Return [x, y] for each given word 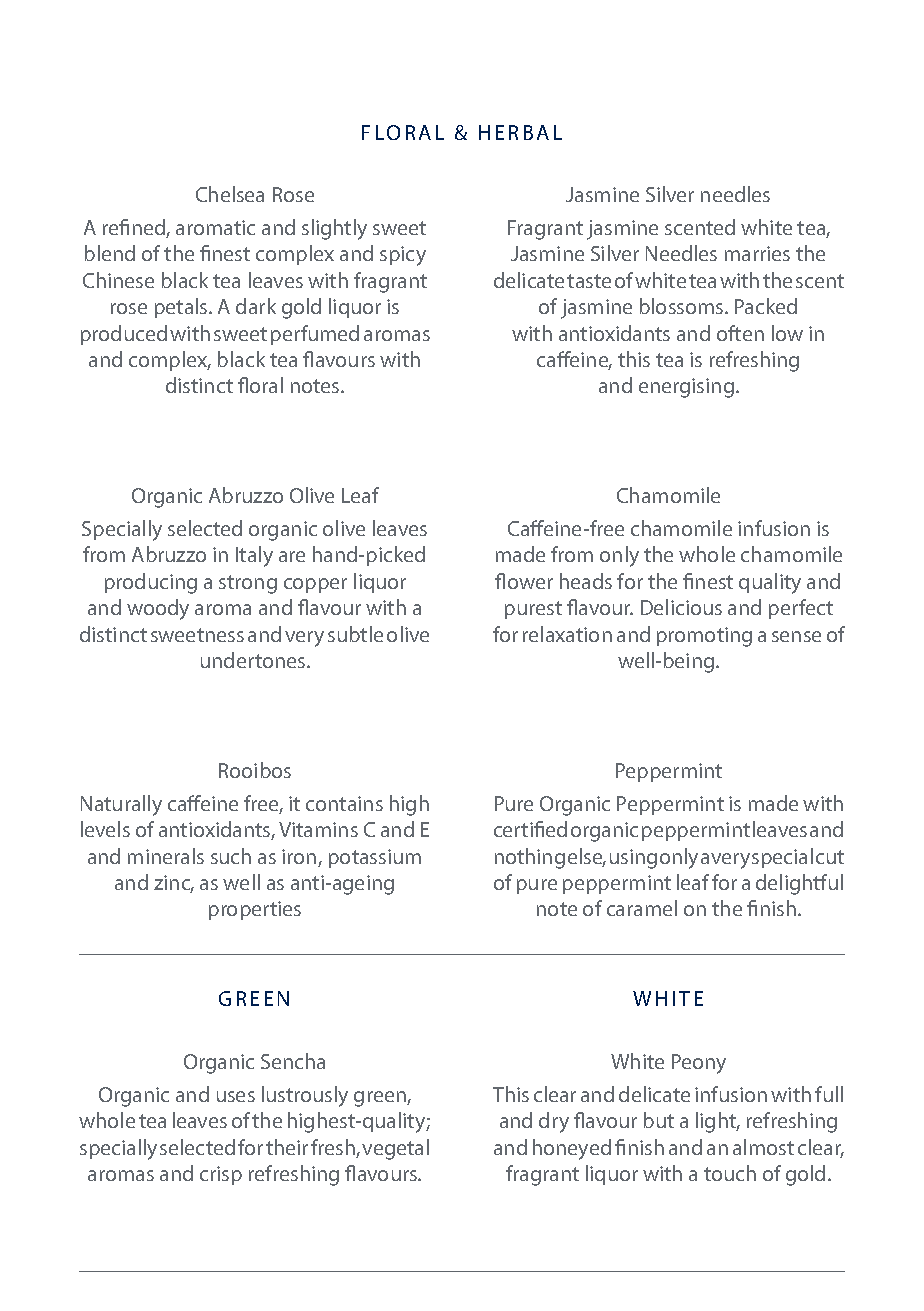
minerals [166, 856]
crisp [221, 1175]
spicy [403, 256]
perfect [801, 609]
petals [182, 308]
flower [524, 581]
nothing [530, 858]
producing [151, 583]
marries [757, 253]
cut [830, 857]
